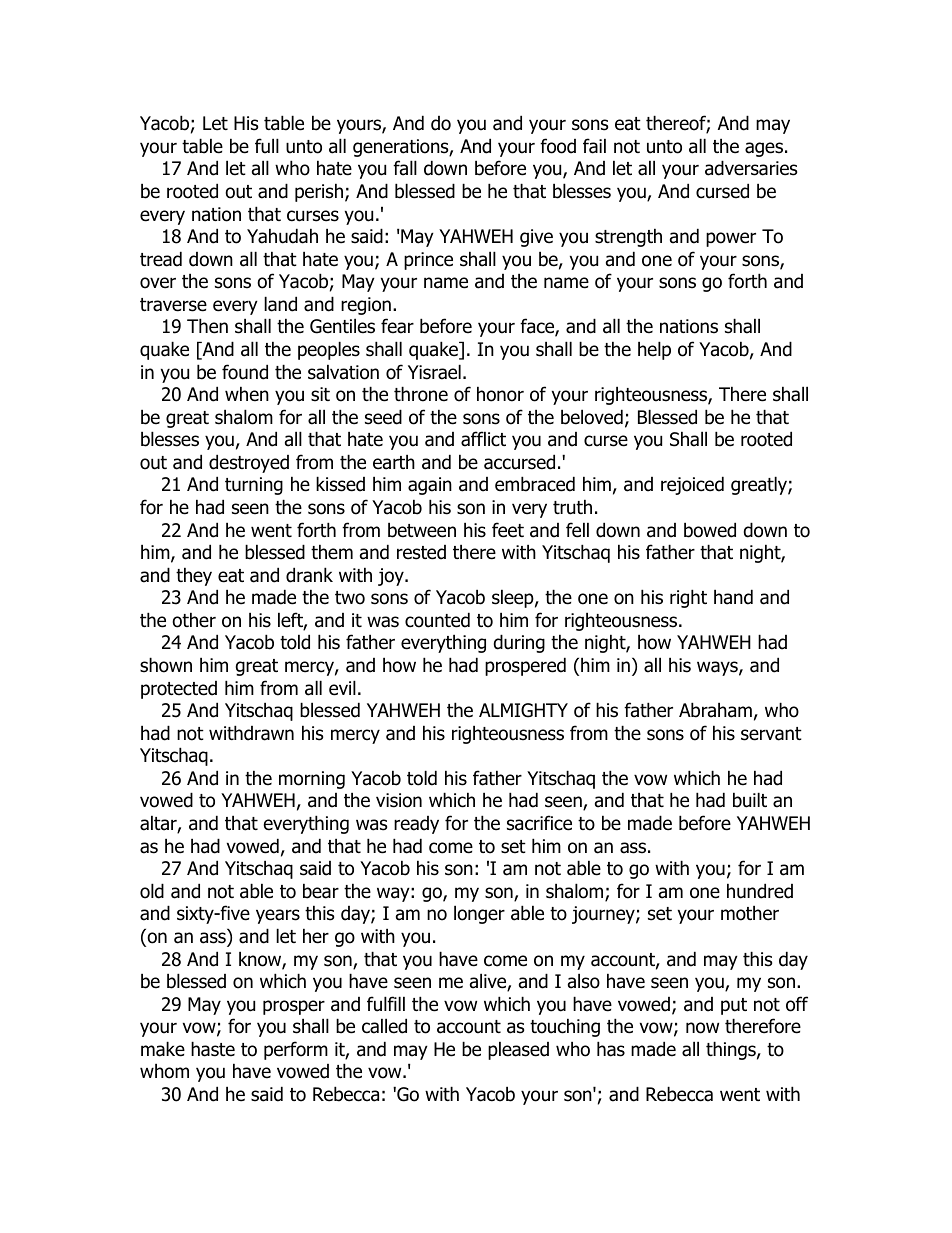  Describe the element at coordinates (500, 394) in the screenshot. I see `honor` at that location.
